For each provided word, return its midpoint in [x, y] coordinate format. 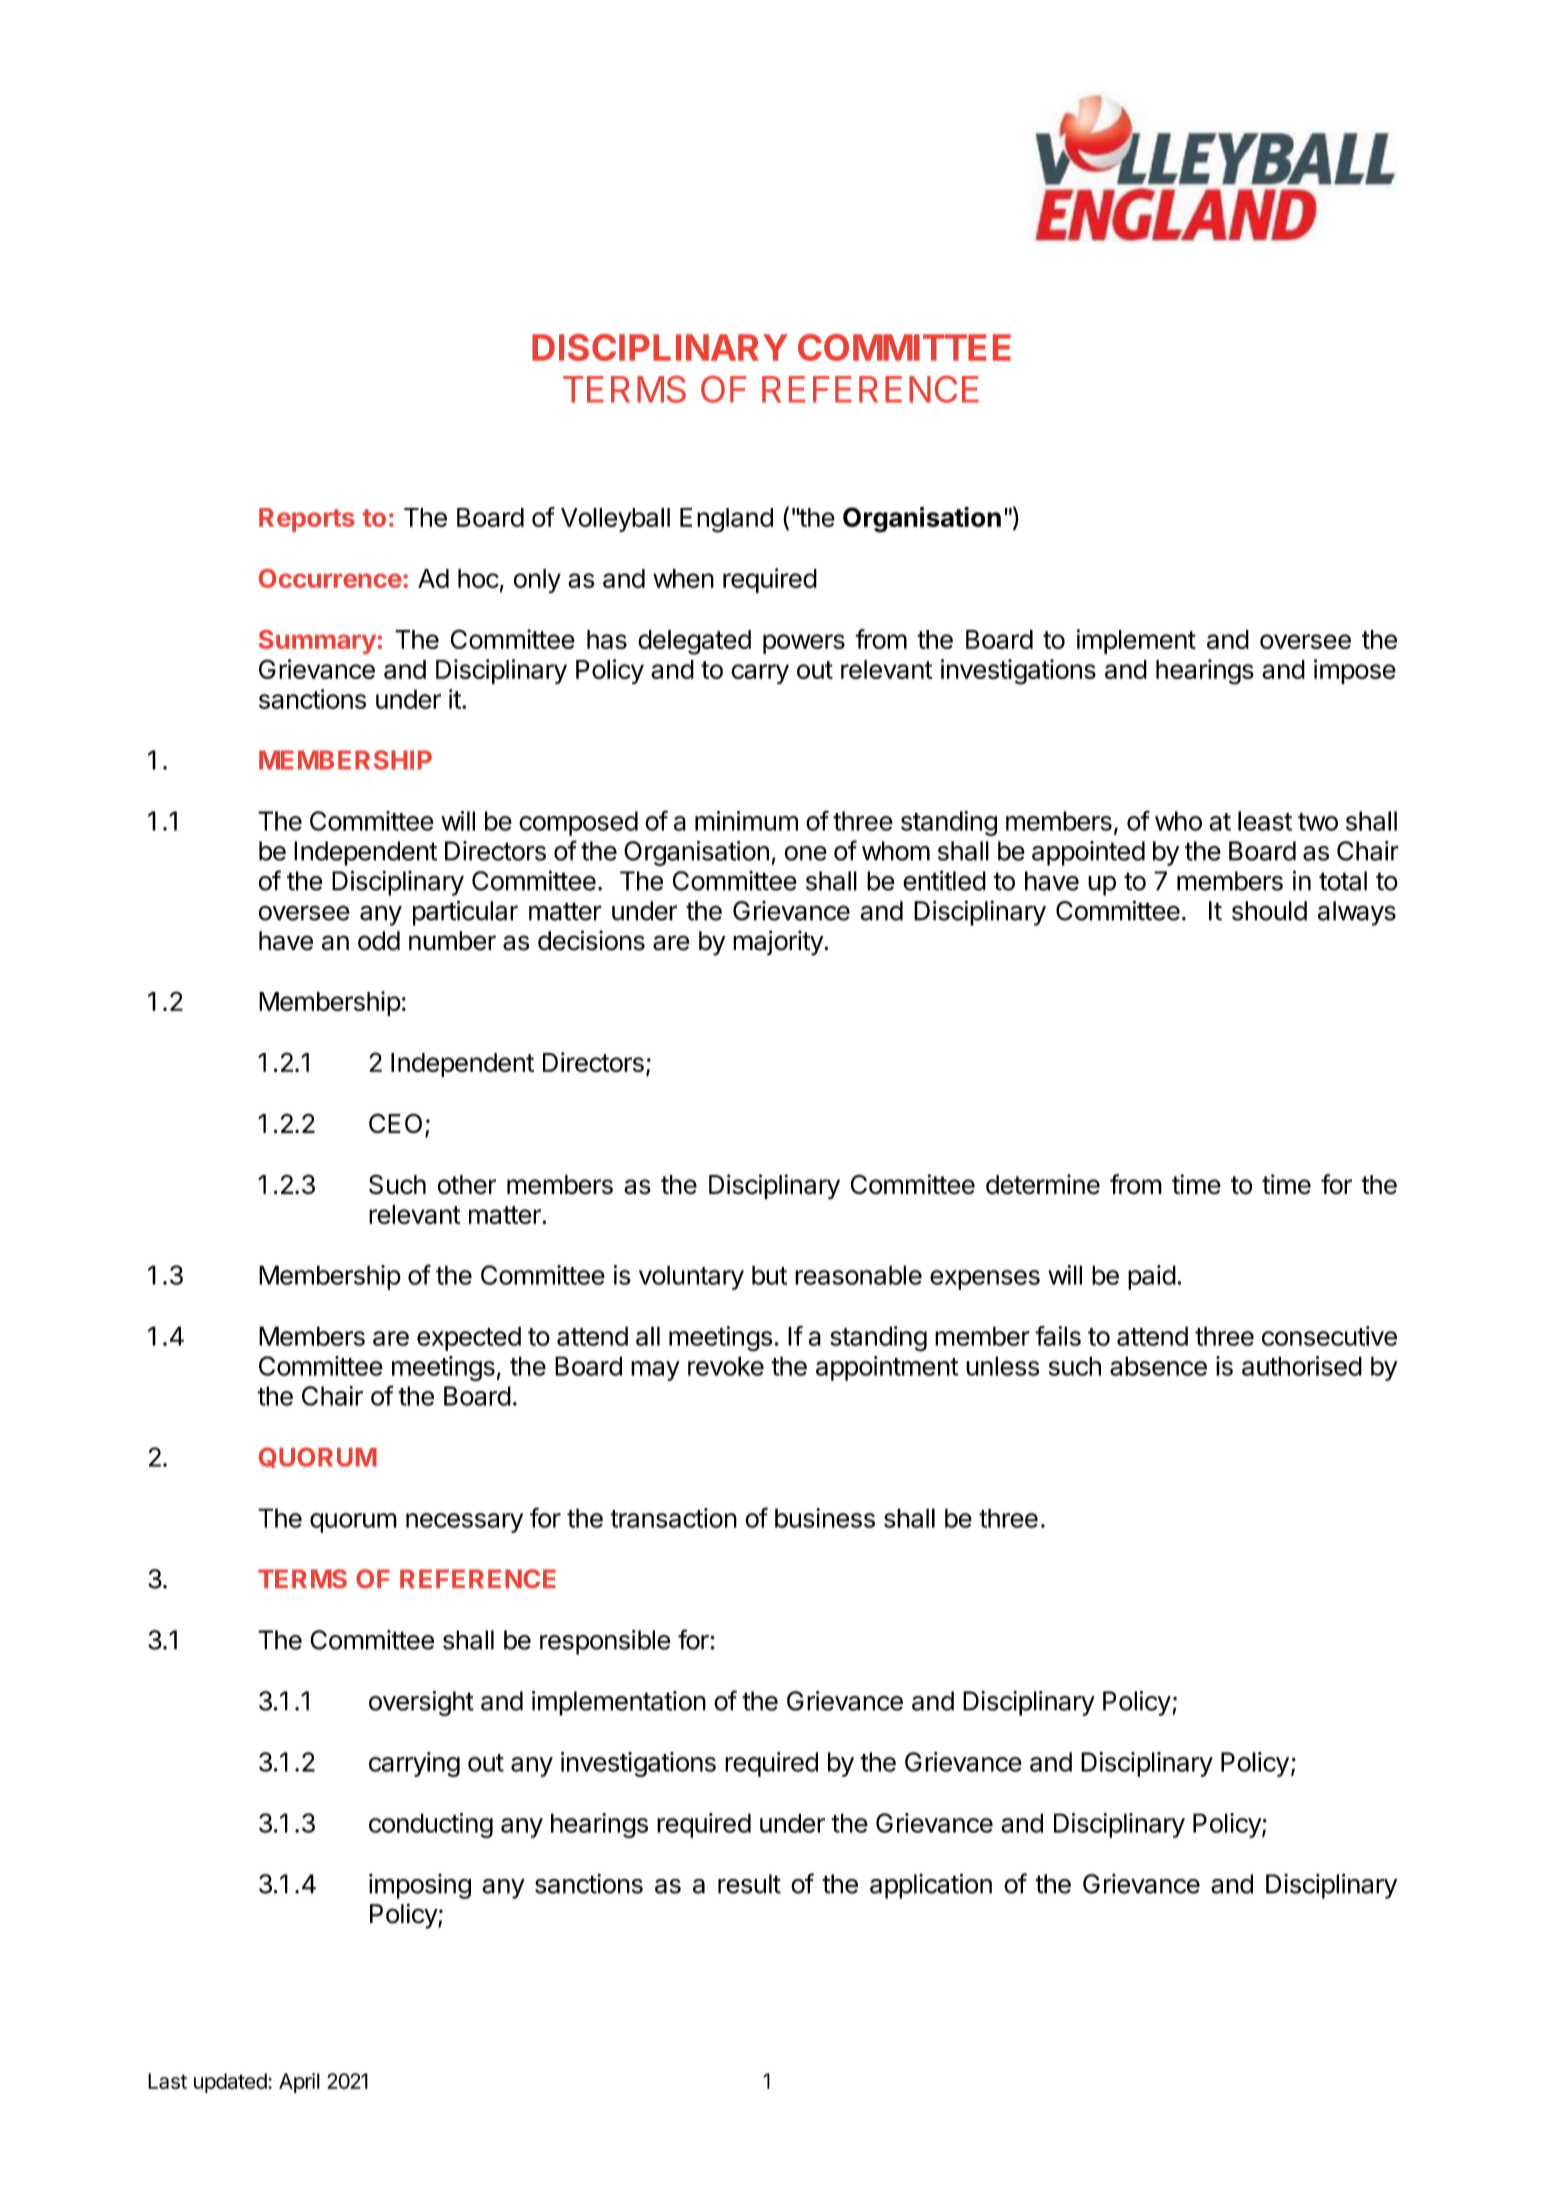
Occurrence [330, 578]
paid [1152, 1277]
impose [1355, 671]
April [299, 2083]
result [749, 1884]
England [726, 520]
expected [469, 1338]
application [931, 1886]
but [769, 1275]
